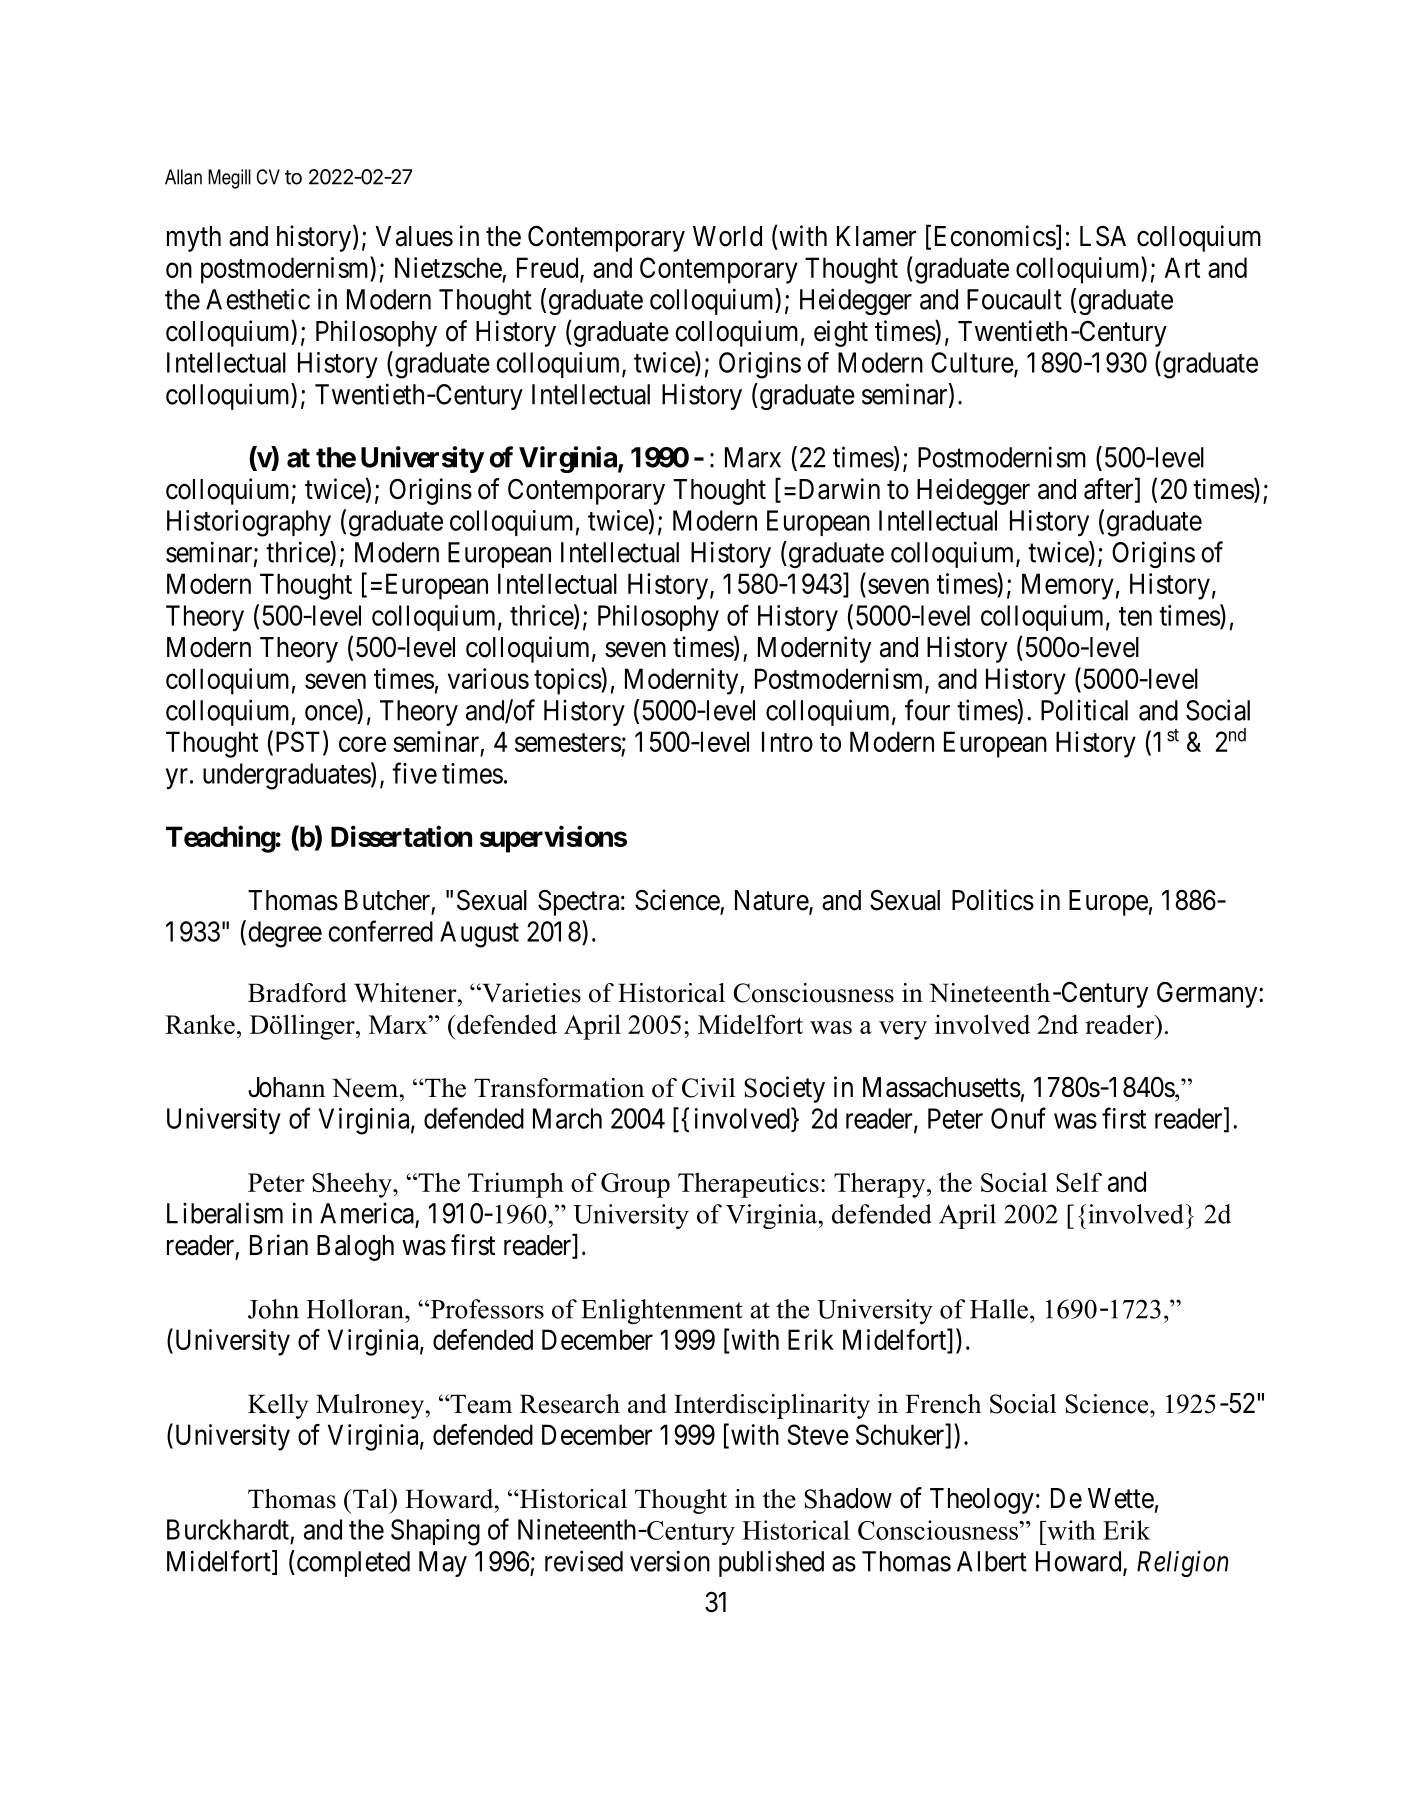 The height and width of the screenshot is (1814, 1402). What do you see at coordinates (787, 741) in the screenshot?
I see `Intro` at bounding box center [787, 741].
